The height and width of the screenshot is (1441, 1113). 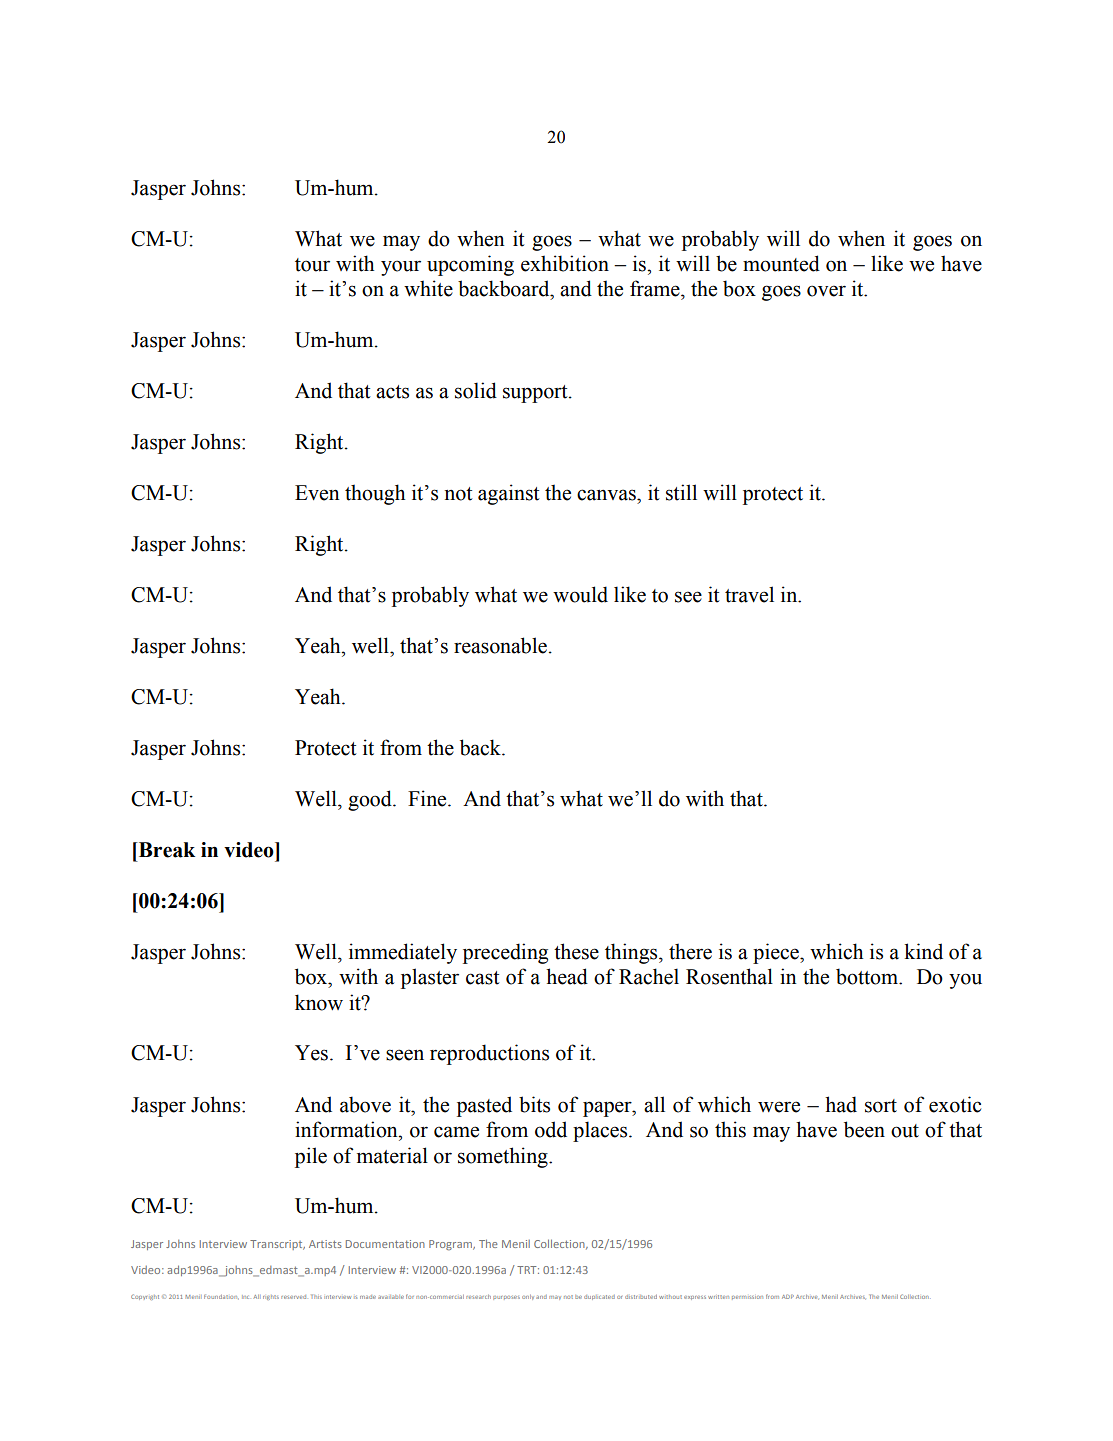 I want to click on Fine, so click(x=428, y=798).
